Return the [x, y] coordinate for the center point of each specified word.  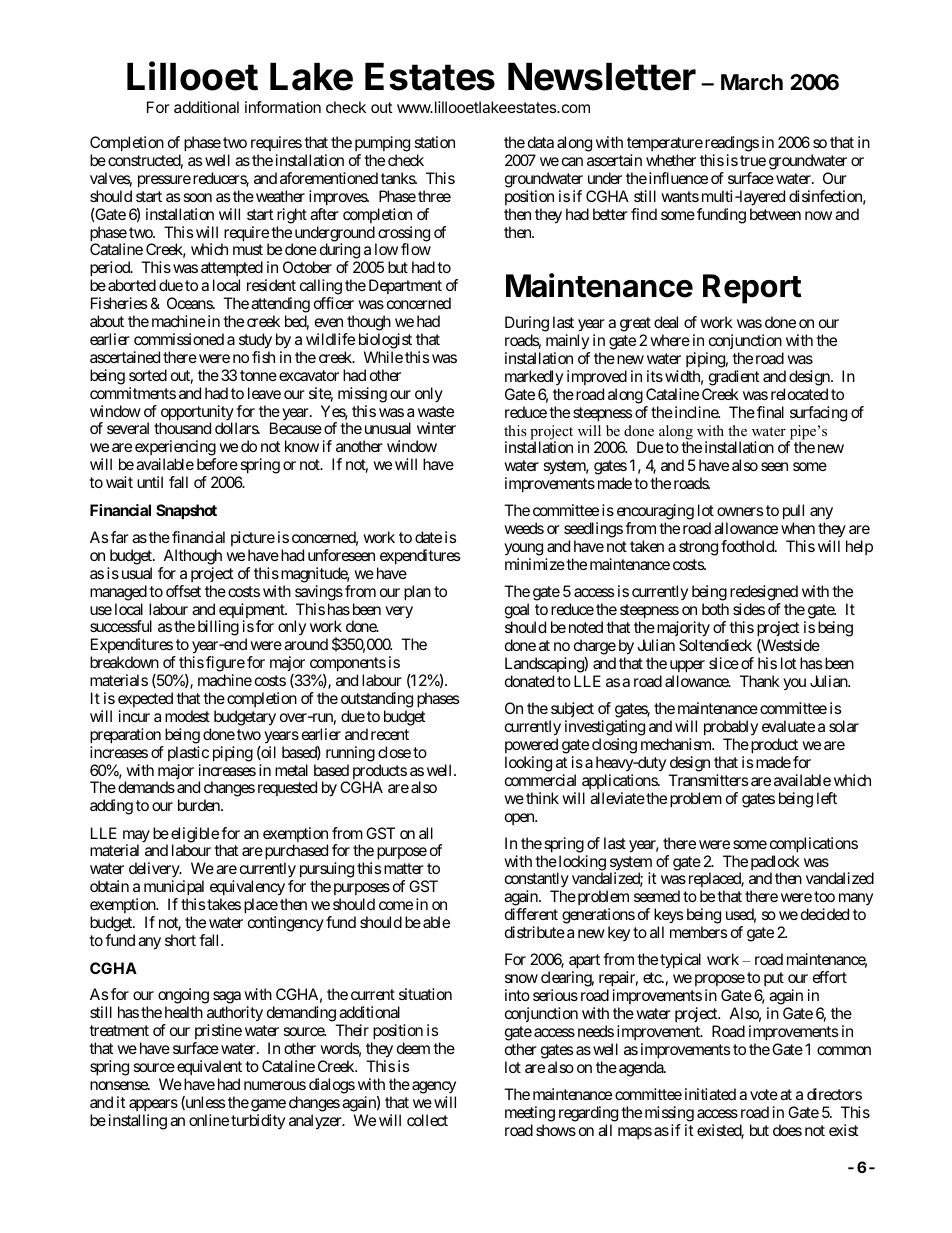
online [209, 1120]
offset [183, 591]
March [752, 82]
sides [749, 609]
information [283, 107]
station [434, 142]
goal [517, 612]
